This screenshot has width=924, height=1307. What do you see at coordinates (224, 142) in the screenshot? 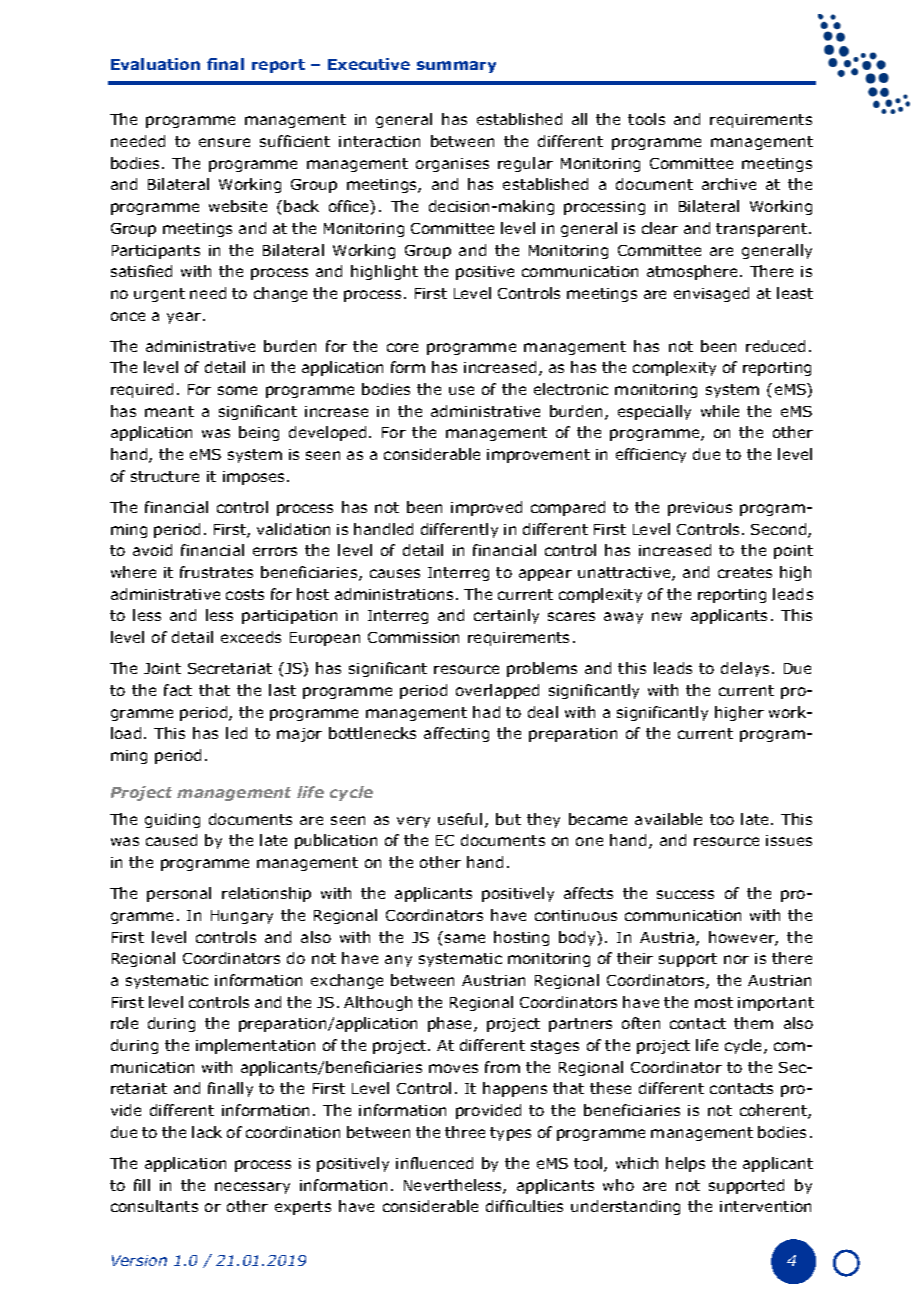
I see `ensure` at bounding box center [224, 142].
